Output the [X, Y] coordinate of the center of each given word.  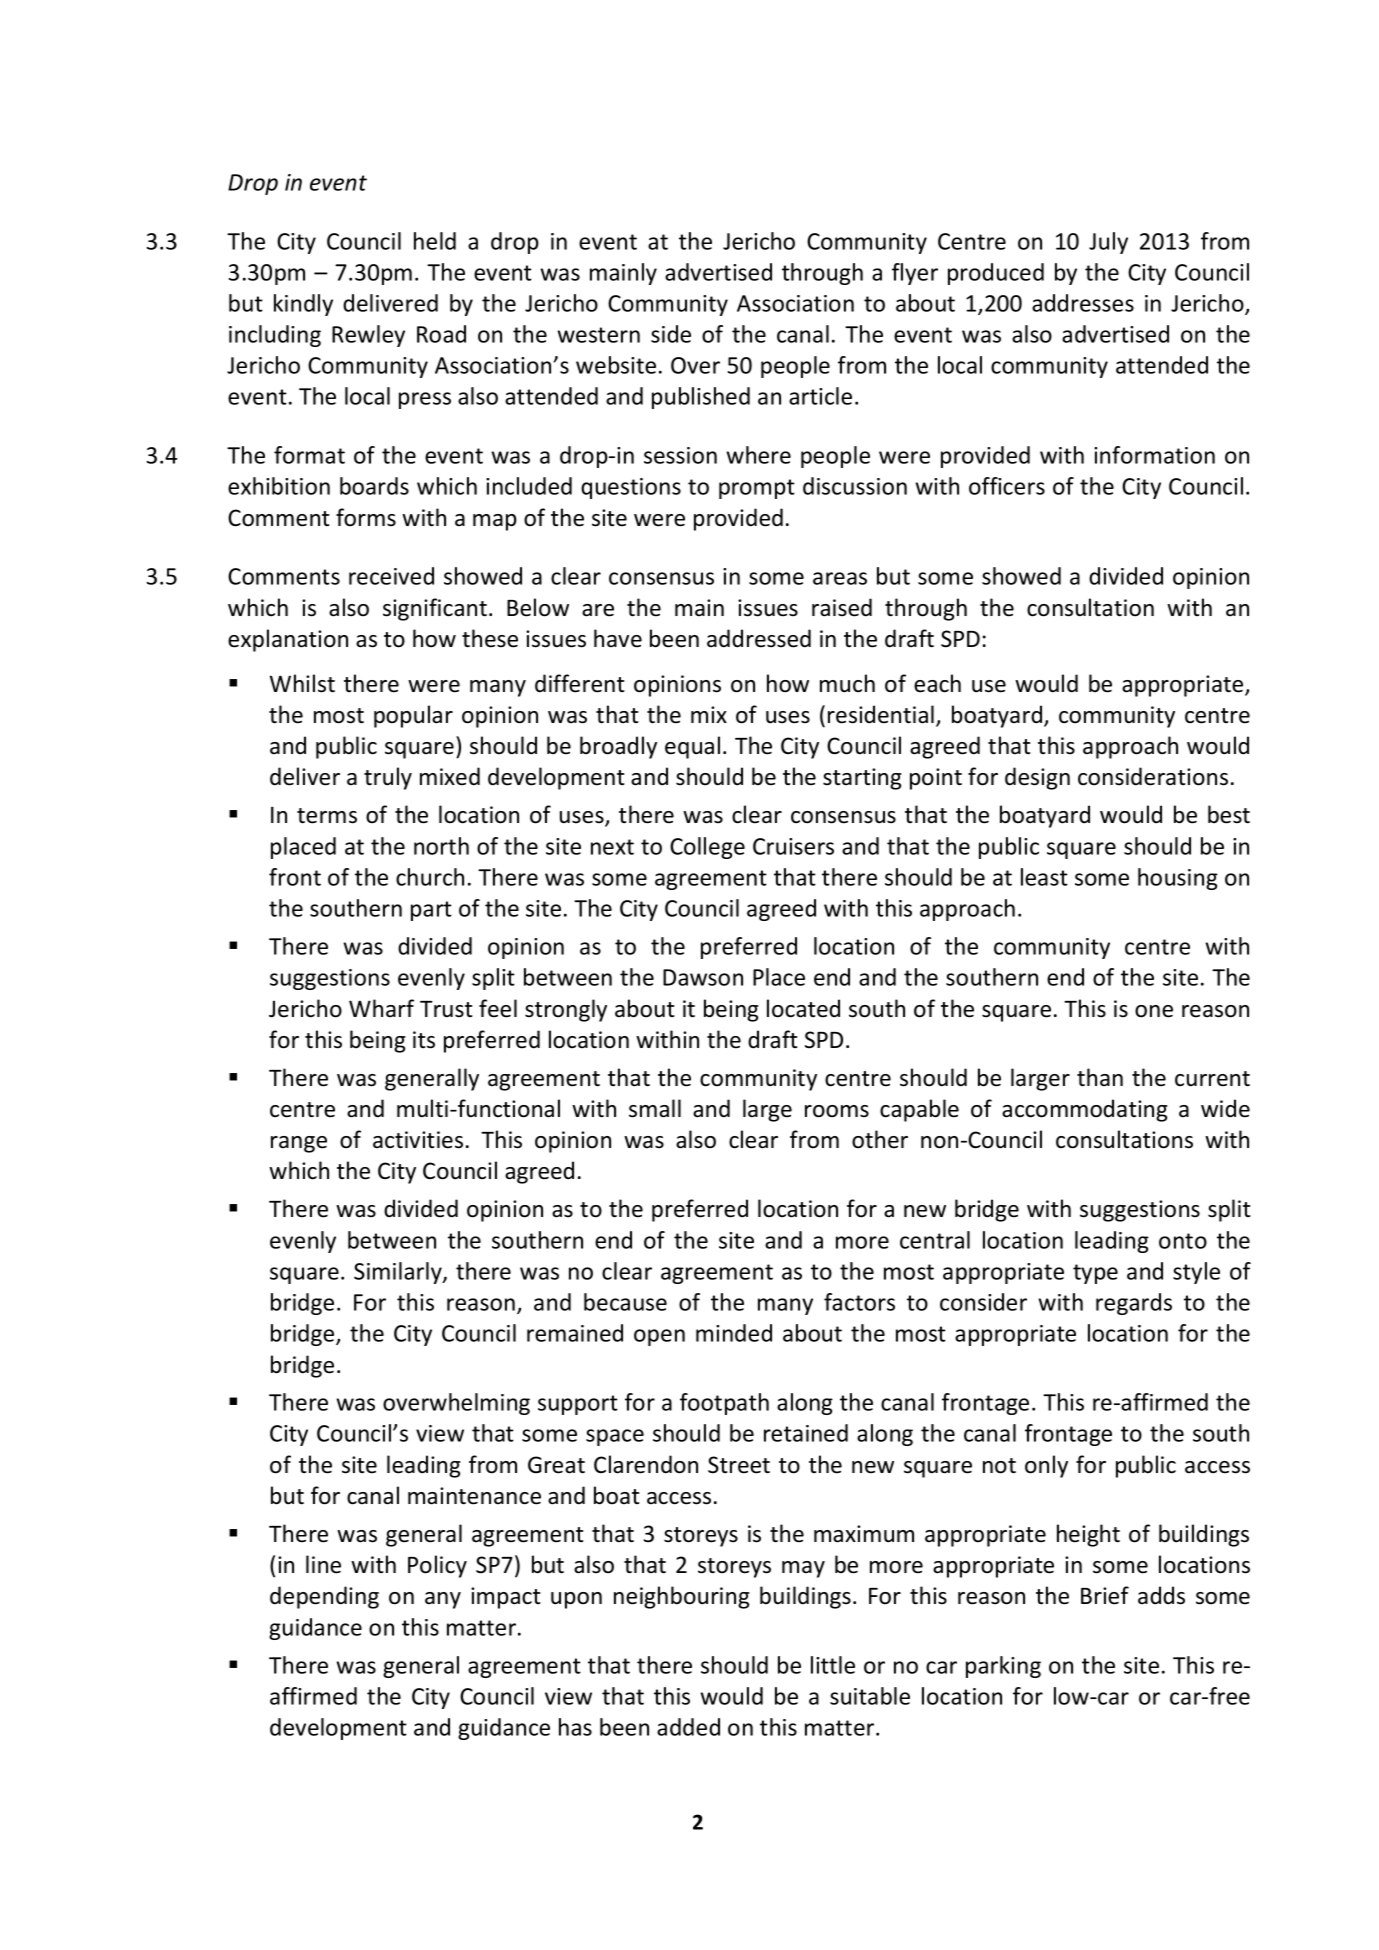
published [701, 398]
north [441, 846]
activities [418, 1140]
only [1046, 1466]
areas [840, 578]
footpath [724, 1404]
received [391, 576]
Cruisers [793, 846]
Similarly [399, 1273]
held [435, 241]
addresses [1083, 303]
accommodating [1085, 1110]
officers [1007, 486]
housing [1178, 879]
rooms [837, 1111]
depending [324, 1597]
